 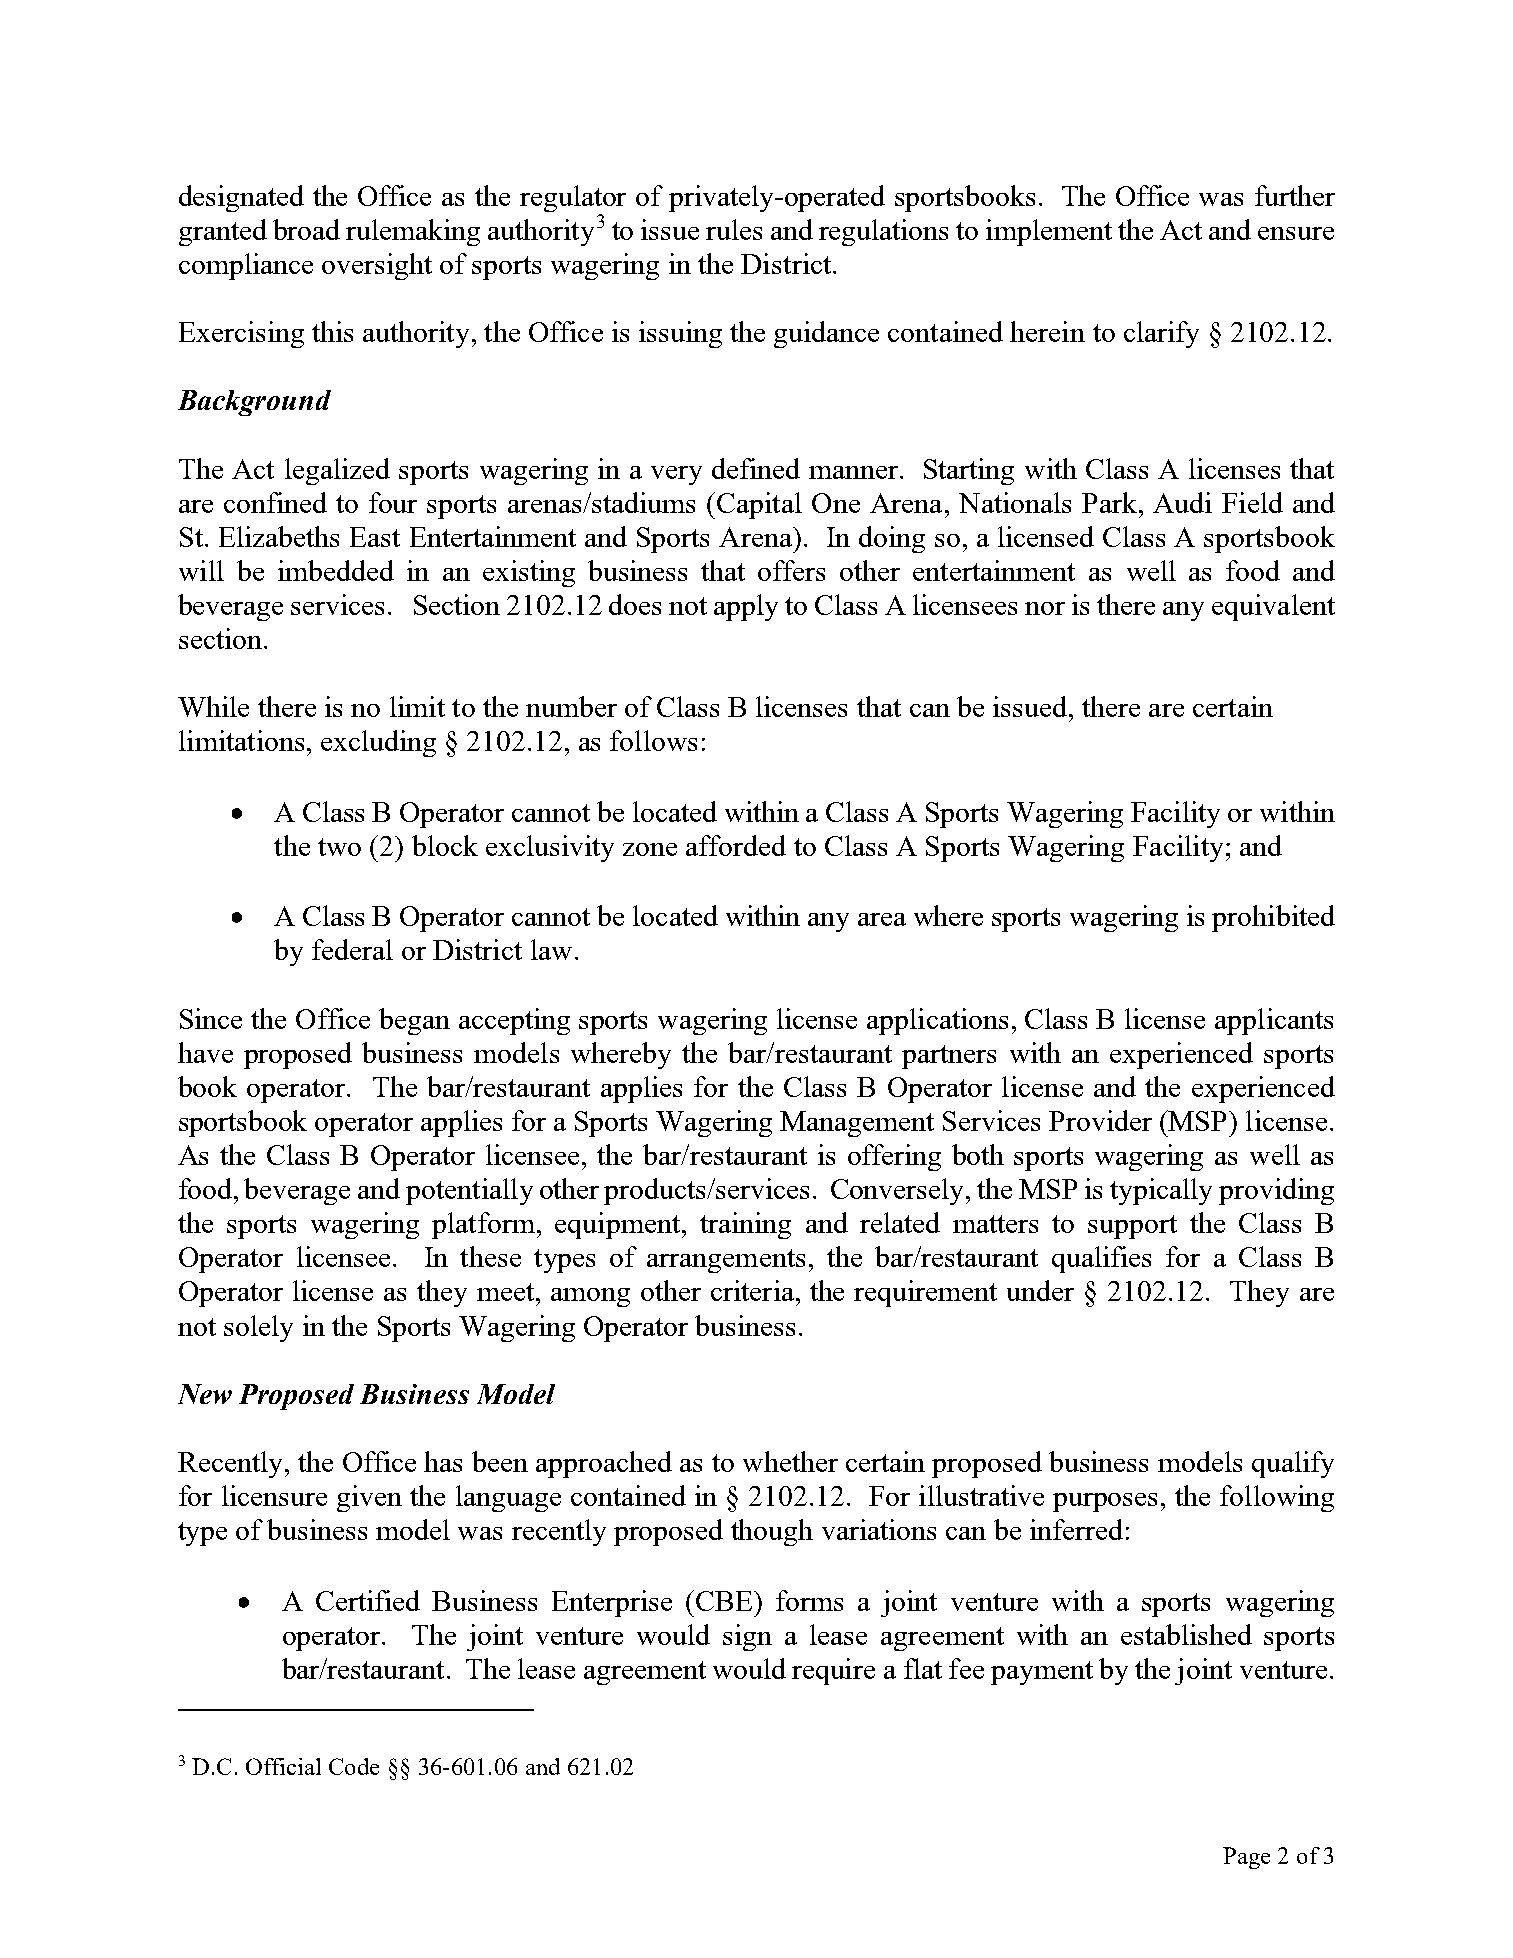 I want to click on broad, so click(x=306, y=229).
